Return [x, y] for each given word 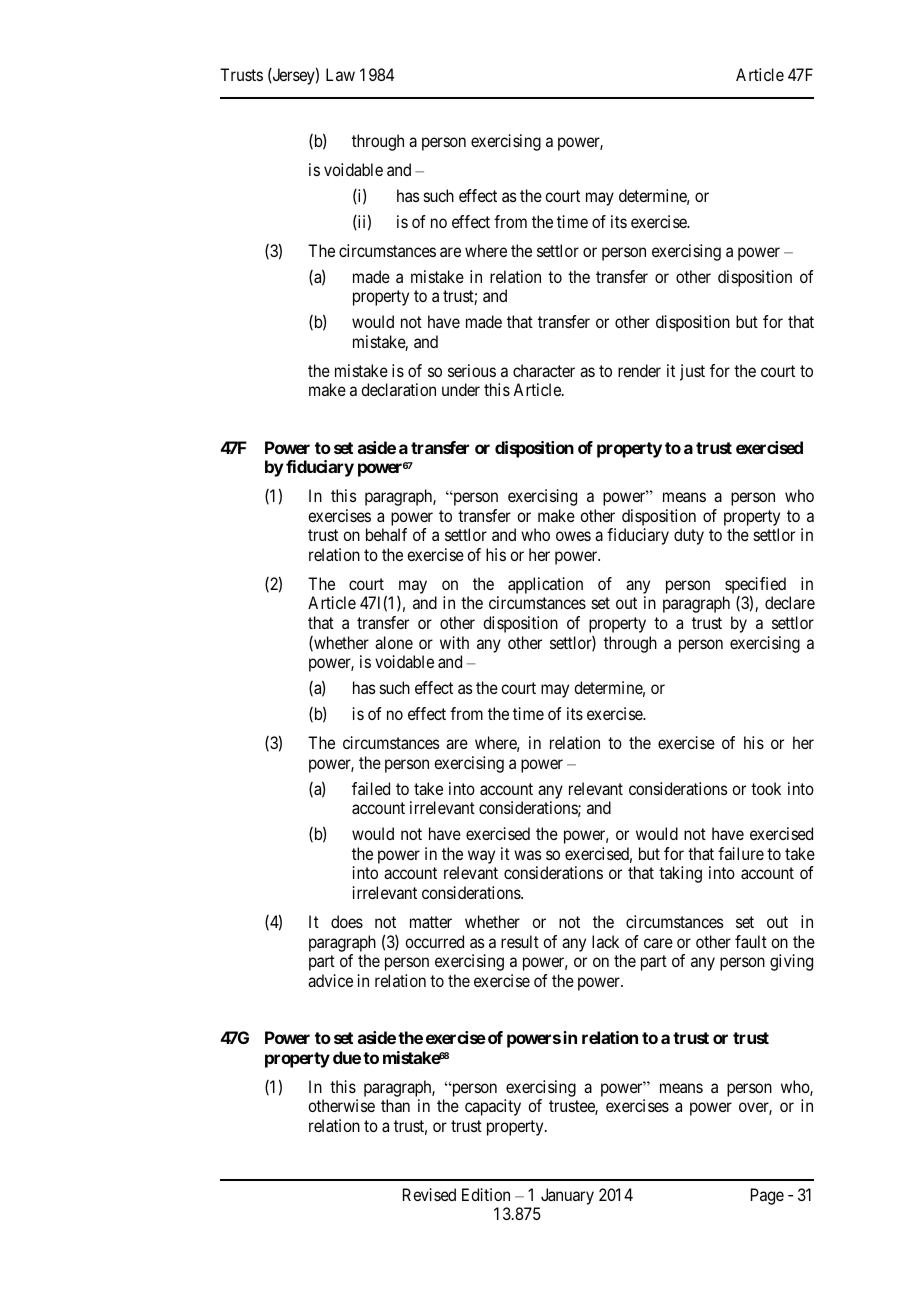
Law [340, 74]
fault [751, 941]
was [528, 855]
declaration [398, 389]
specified [754, 587]
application [545, 585]
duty [689, 536]
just [692, 372]
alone [394, 642]
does [347, 921]
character [544, 370]
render [639, 370]
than [395, 1105]
